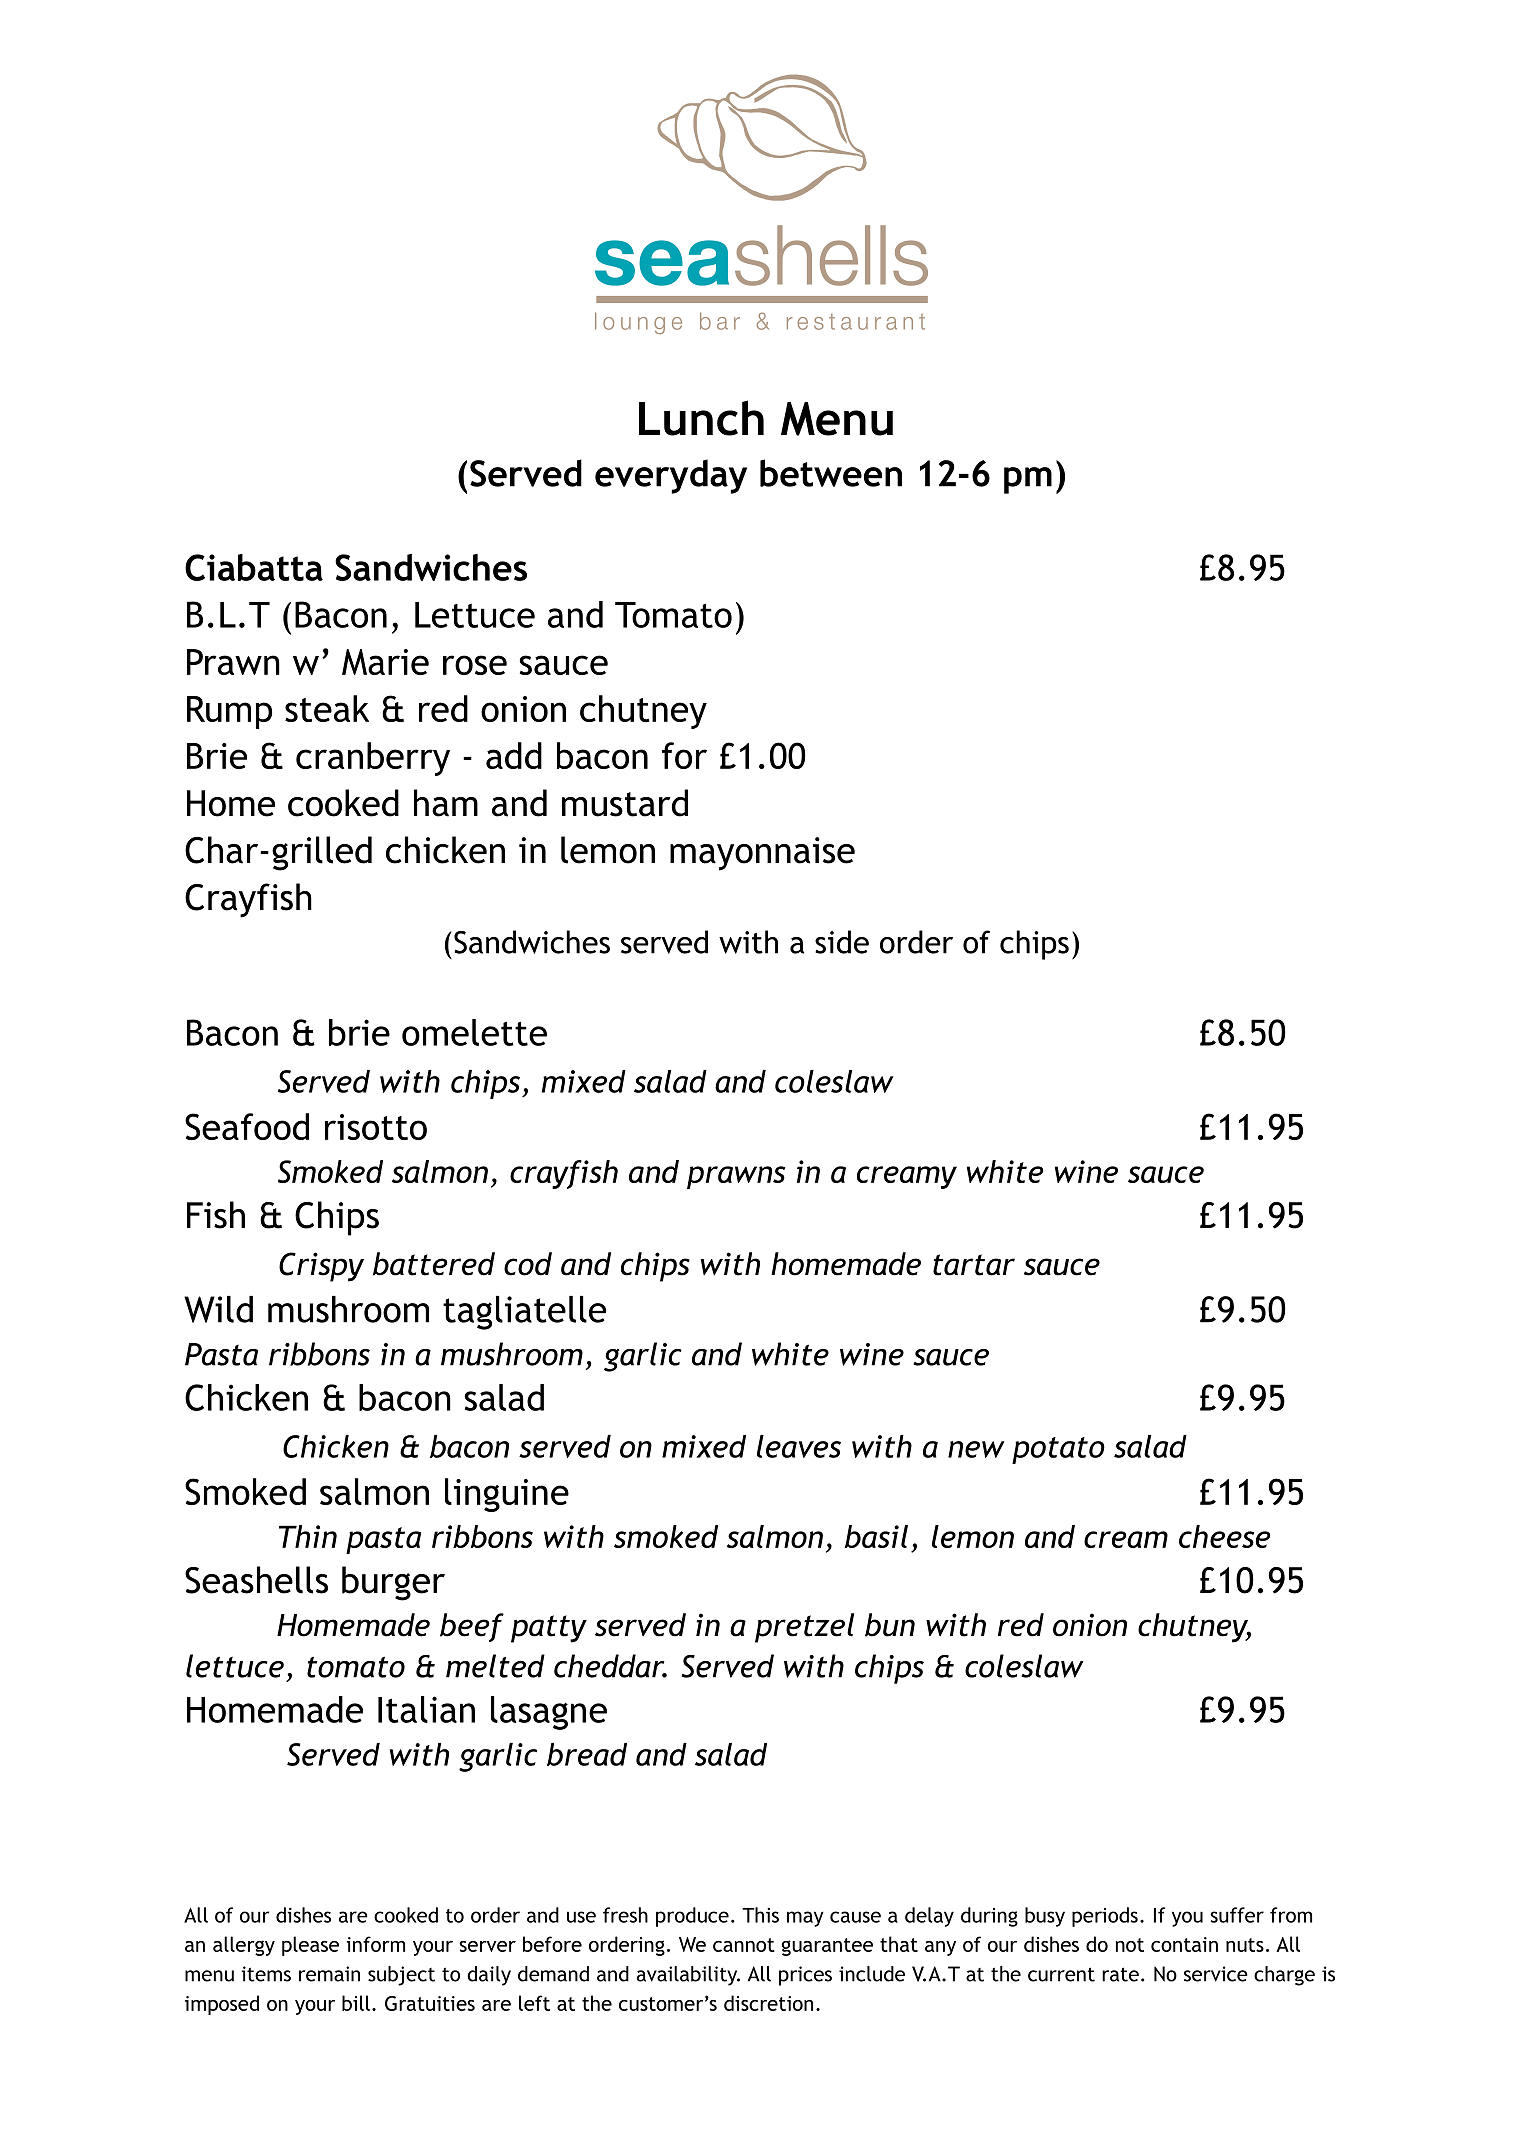 The image size is (1523, 2155). Describe the element at coordinates (308, 1536) in the screenshot. I see `Thin` at that location.
